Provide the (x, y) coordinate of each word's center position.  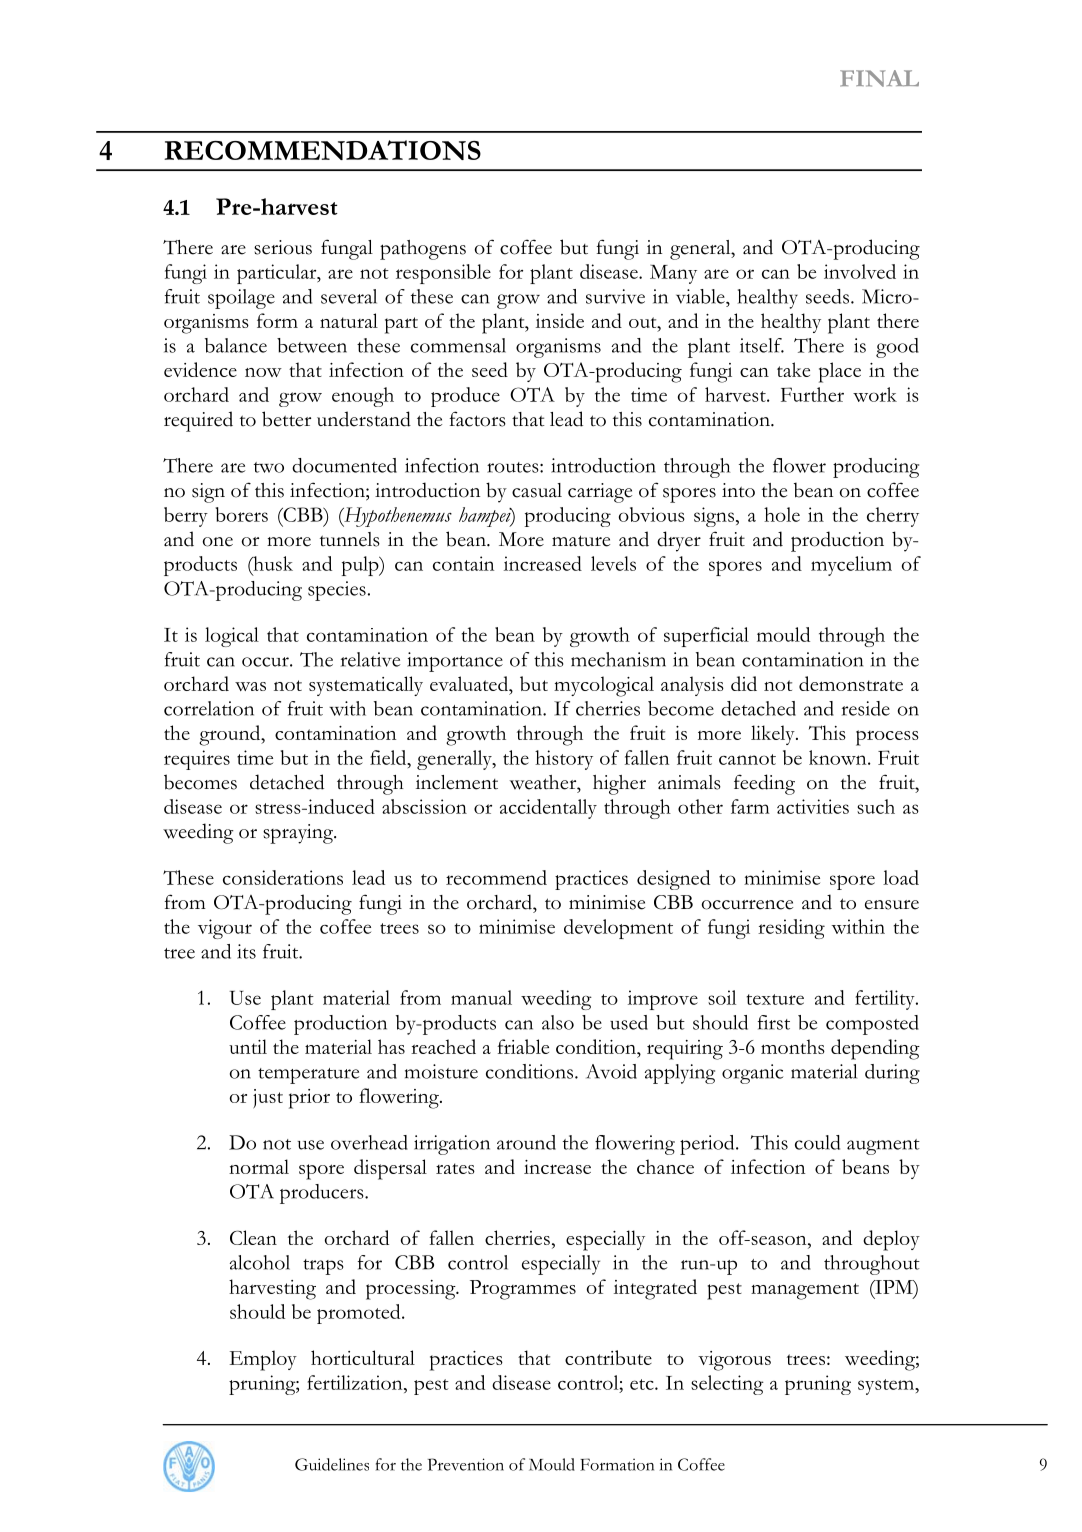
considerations (283, 877)
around (526, 1142)
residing (791, 929)
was (250, 686)
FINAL (879, 78)
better (286, 419)
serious (283, 247)
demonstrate (851, 683)
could (817, 1142)
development (618, 929)
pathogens (423, 250)
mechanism (618, 659)
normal (259, 1166)
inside (560, 320)
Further (812, 394)
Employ (263, 1360)
